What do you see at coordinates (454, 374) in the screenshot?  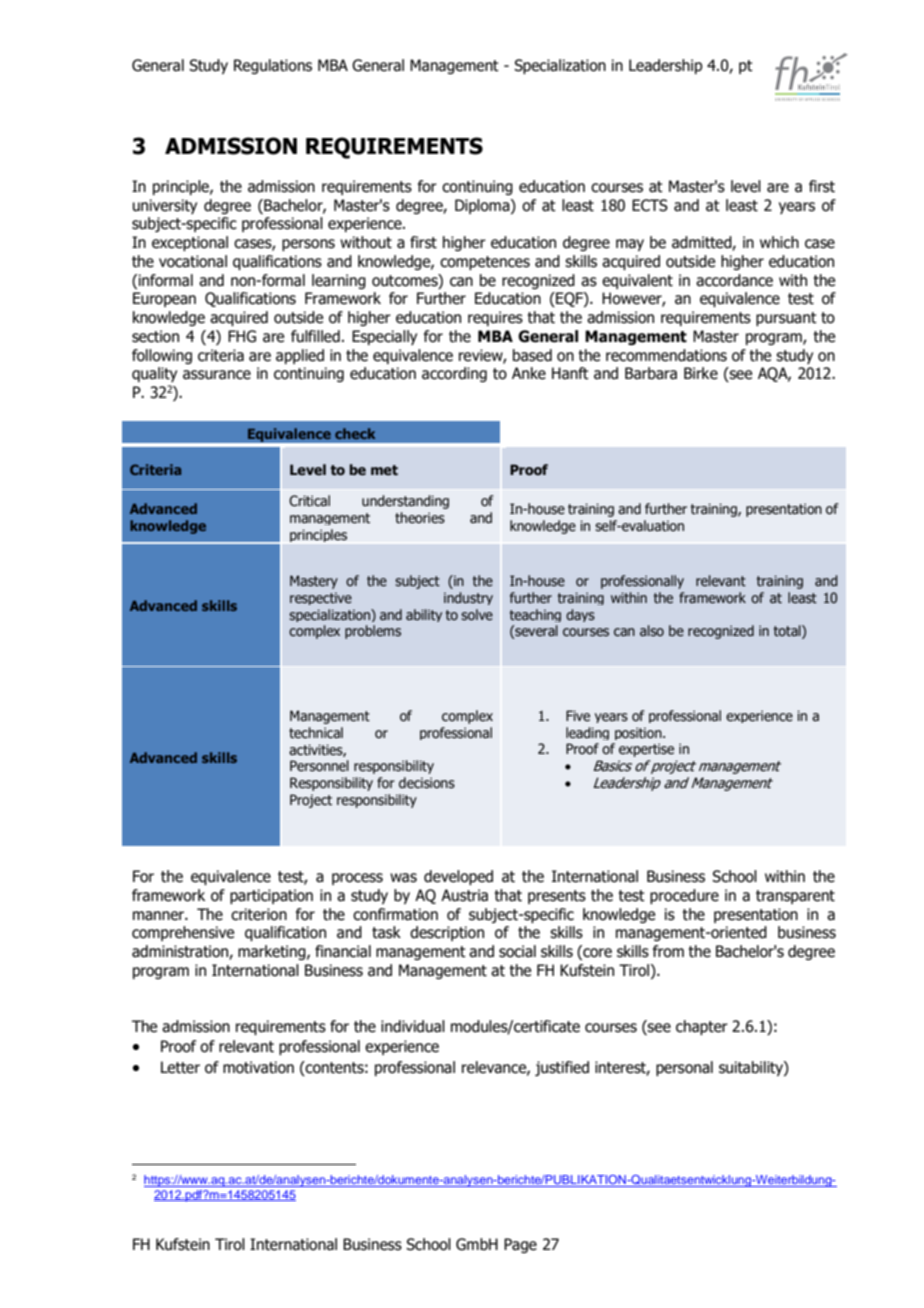 I see `according` at bounding box center [454, 374].
